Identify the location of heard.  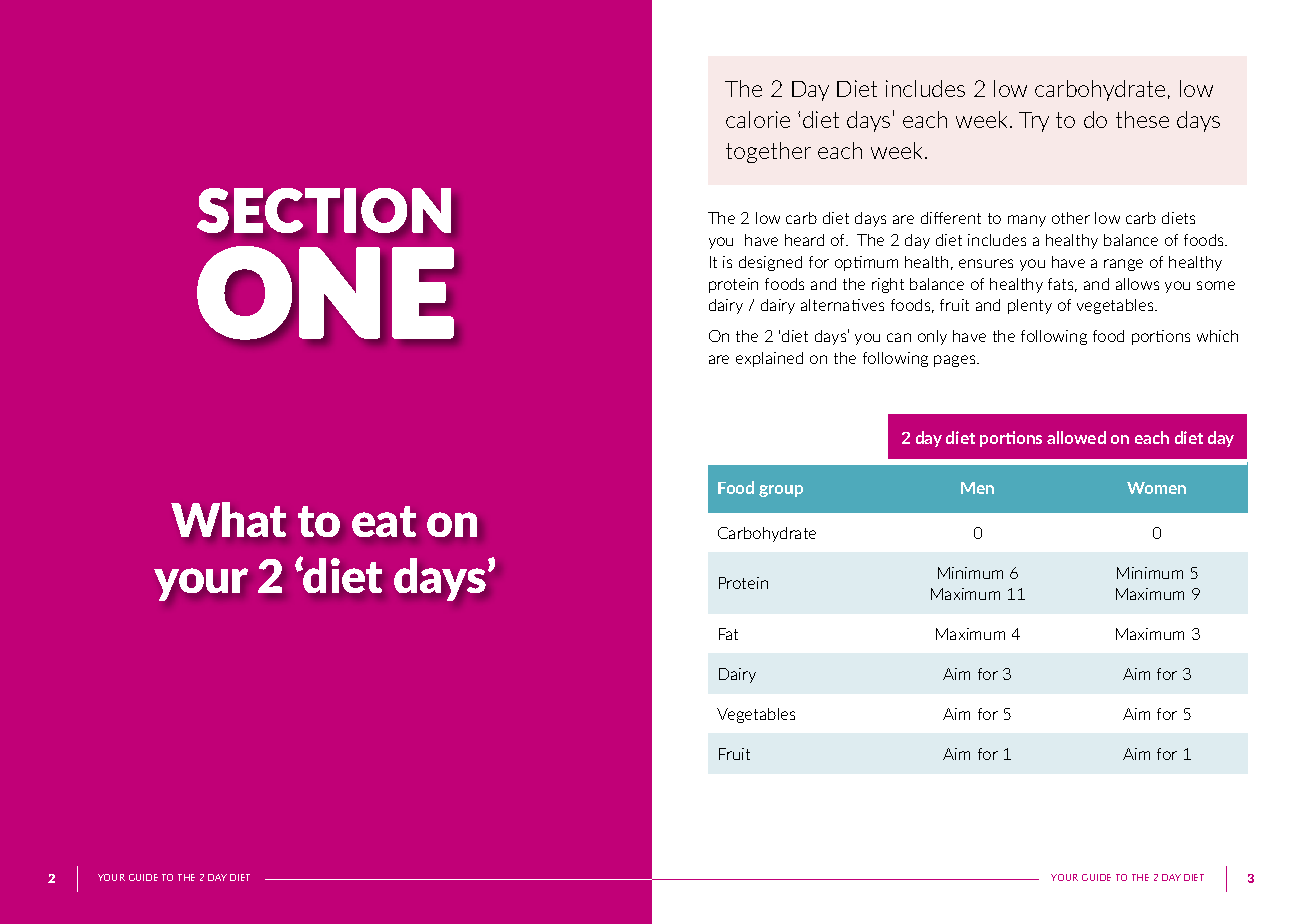
(804, 240).
